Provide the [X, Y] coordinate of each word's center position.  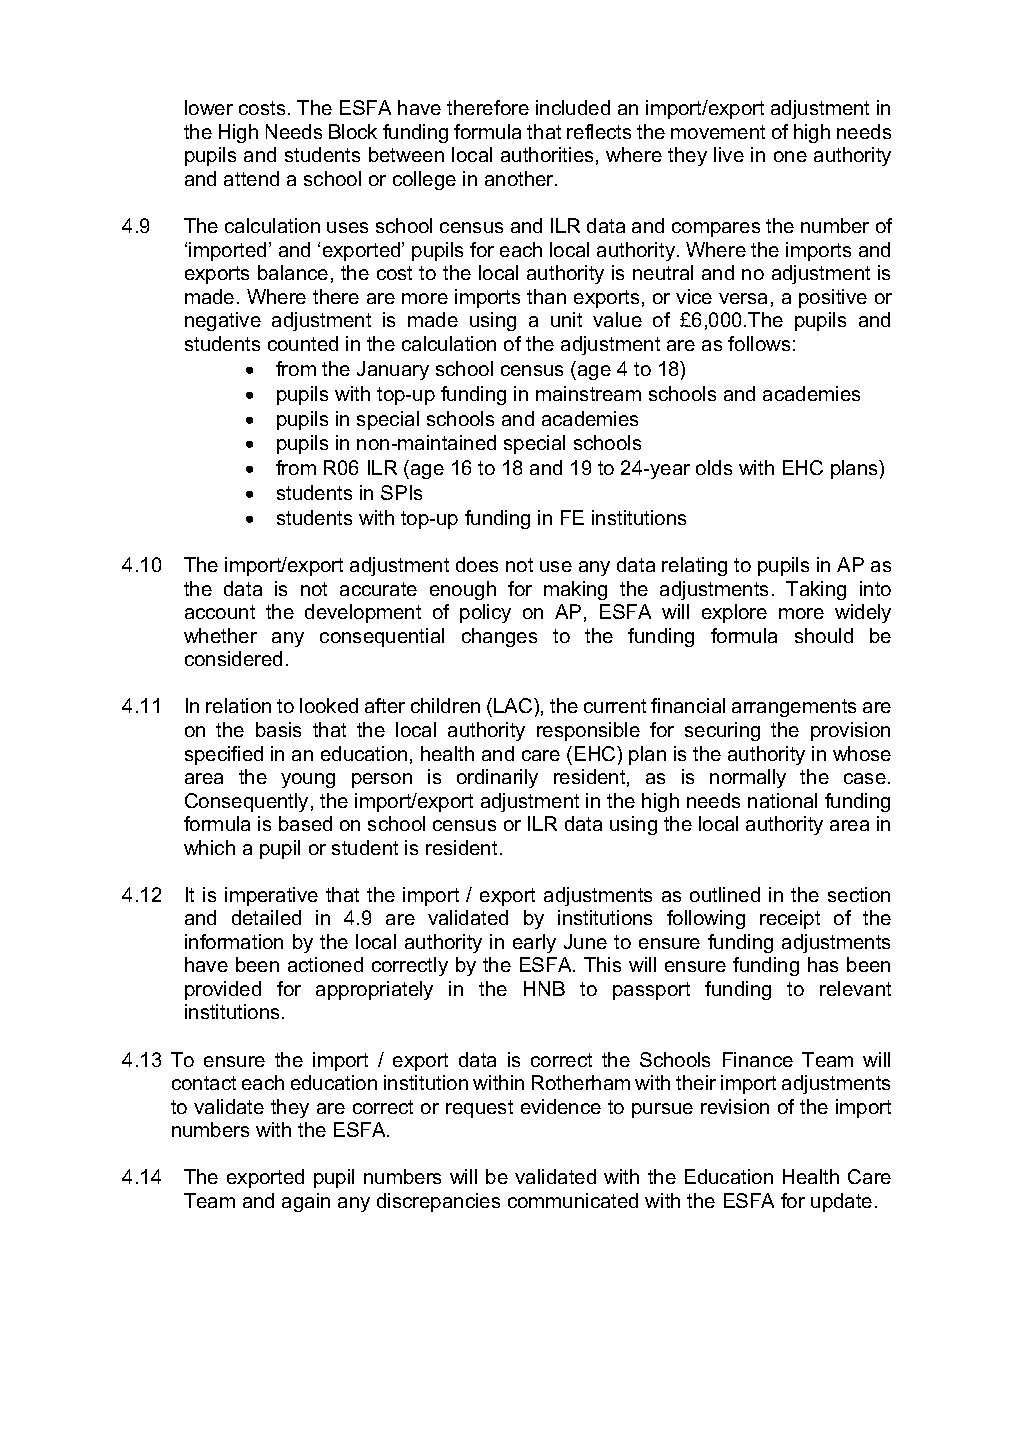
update [841, 1202]
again [306, 1202]
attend [251, 178]
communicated [573, 1200]
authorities [547, 154]
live [729, 154]
